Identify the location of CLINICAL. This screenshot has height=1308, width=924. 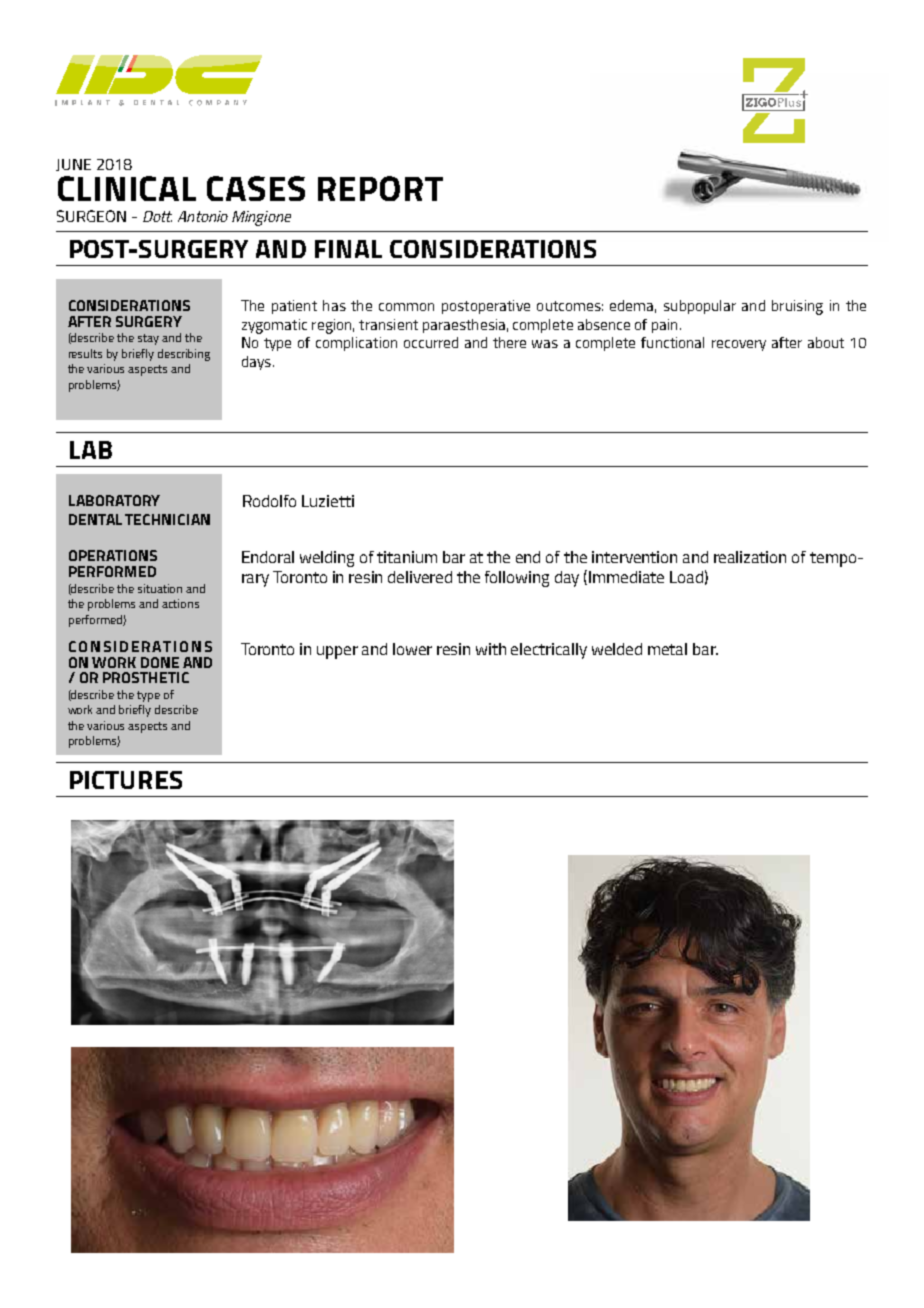
(127, 188).
